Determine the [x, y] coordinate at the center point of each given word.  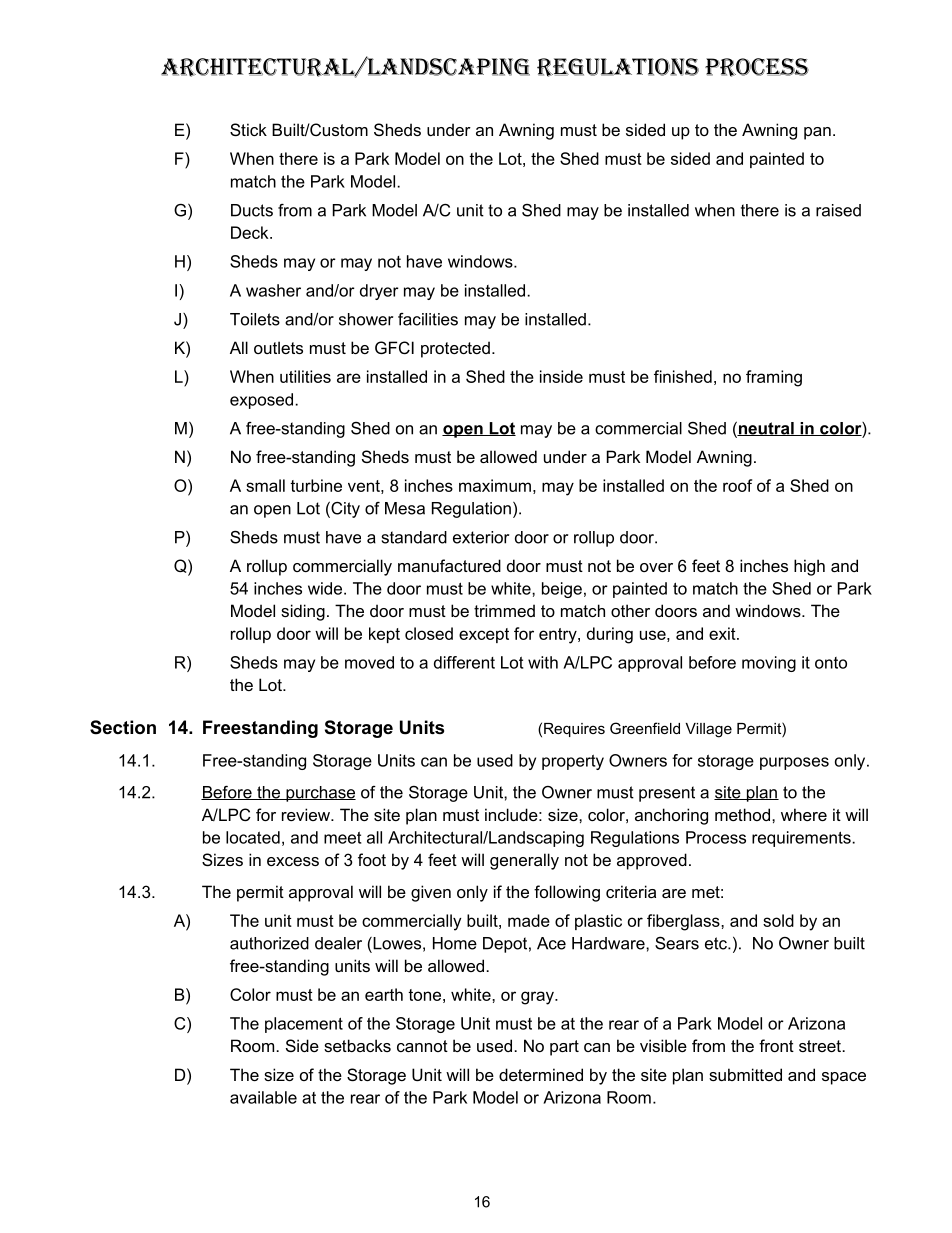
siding [303, 612]
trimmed [504, 610]
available [263, 1097]
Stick [248, 129]
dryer [379, 292]
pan [817, 133]
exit [723, 633]
